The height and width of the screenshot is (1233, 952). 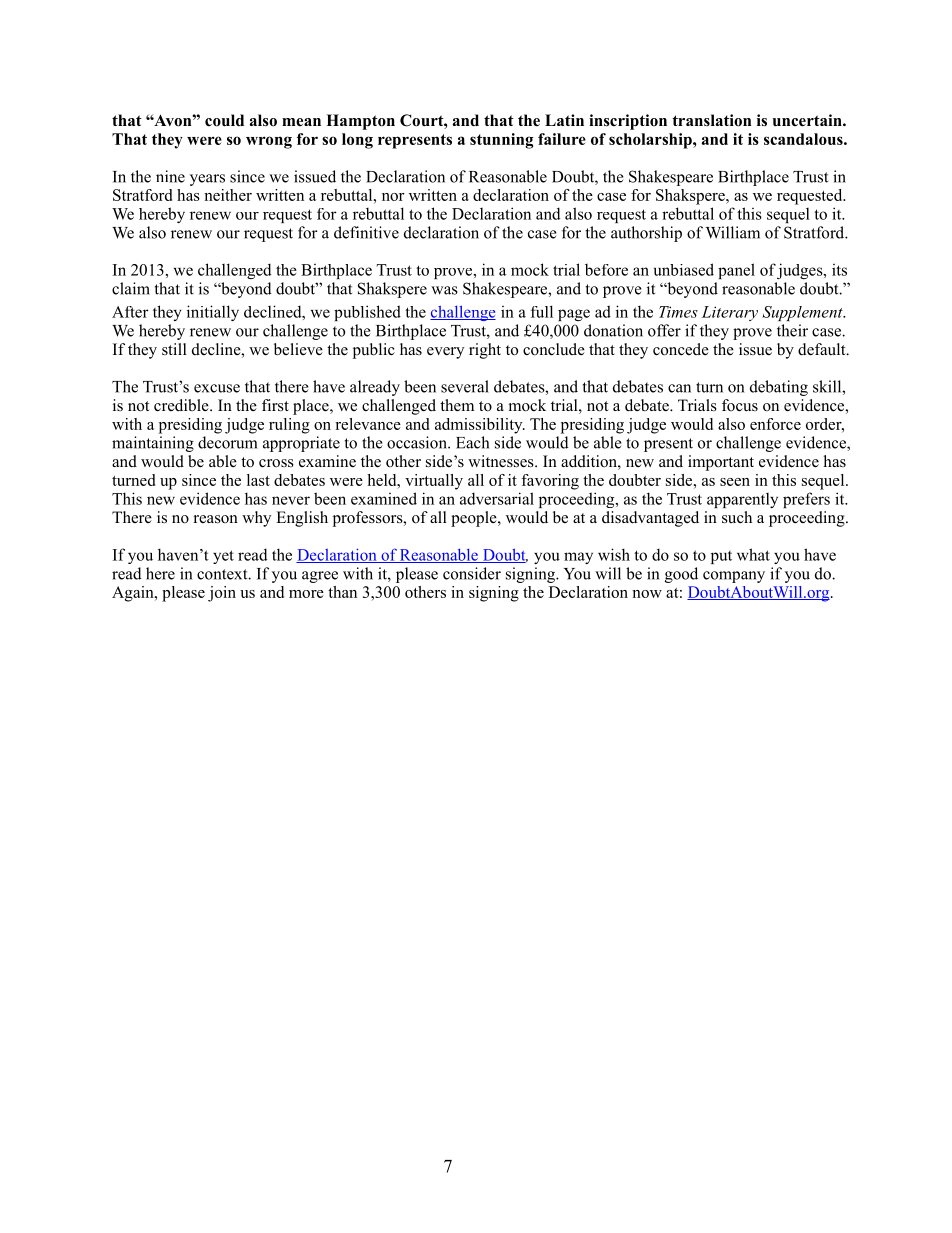 What do you see at coordinates (213, 313) in the screenshot?
I see `initially` at bounding box center [213, 313].
